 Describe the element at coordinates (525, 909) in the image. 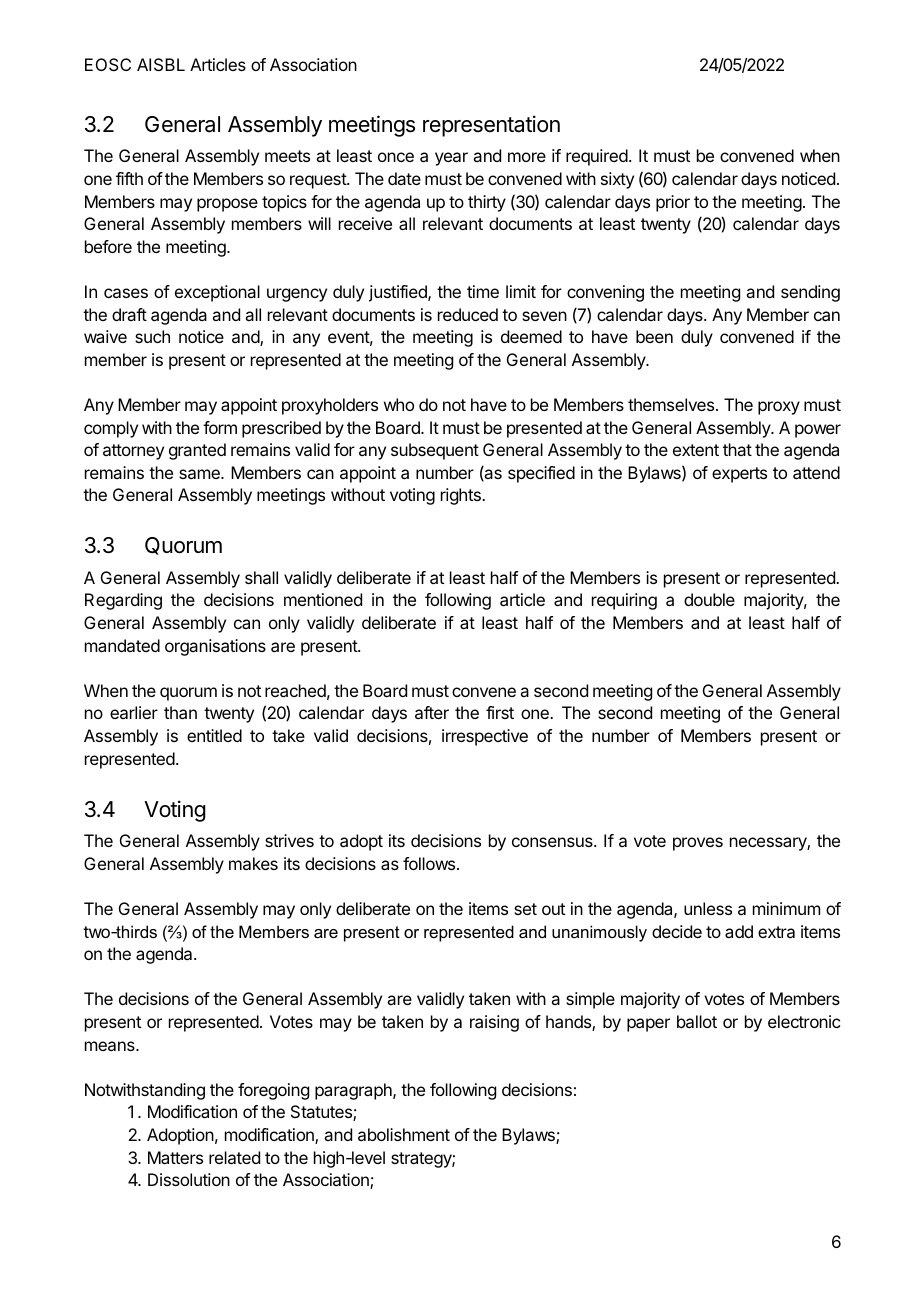

I see `set` at that location.
